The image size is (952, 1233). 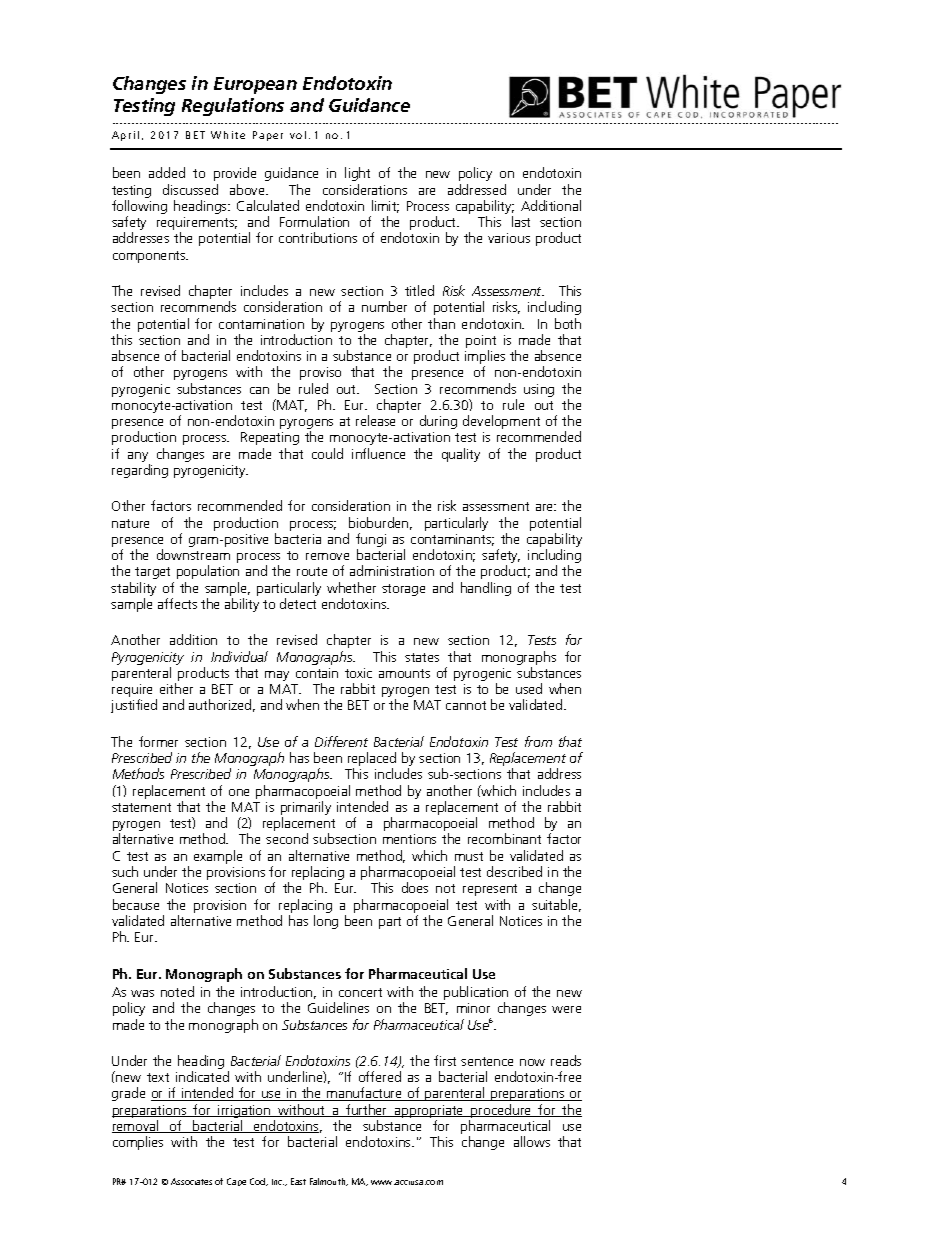 I want to click on last, so click(x=521, y=221).
